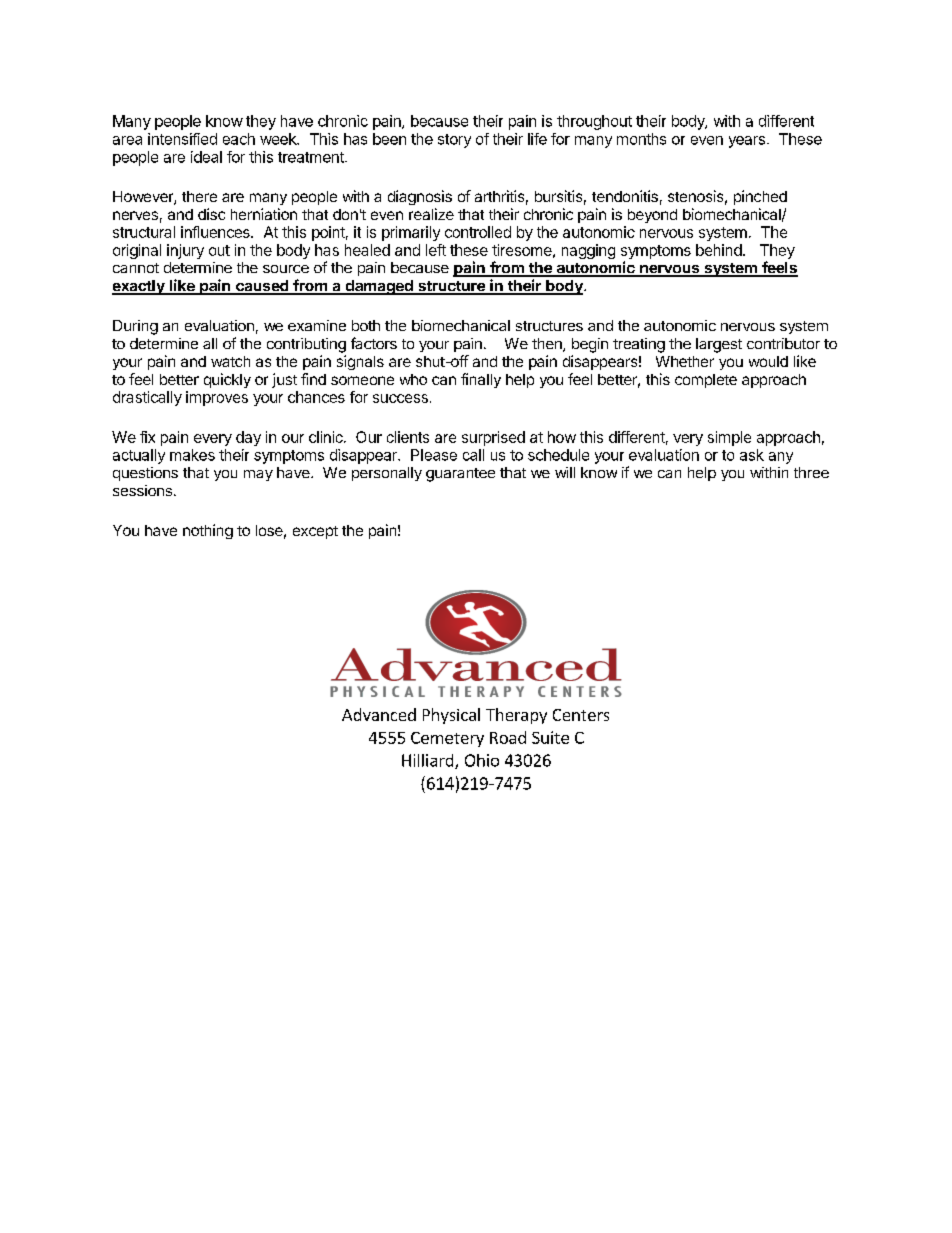 The image size is (952, 1233). I want to click on story, so click(454, 141).
